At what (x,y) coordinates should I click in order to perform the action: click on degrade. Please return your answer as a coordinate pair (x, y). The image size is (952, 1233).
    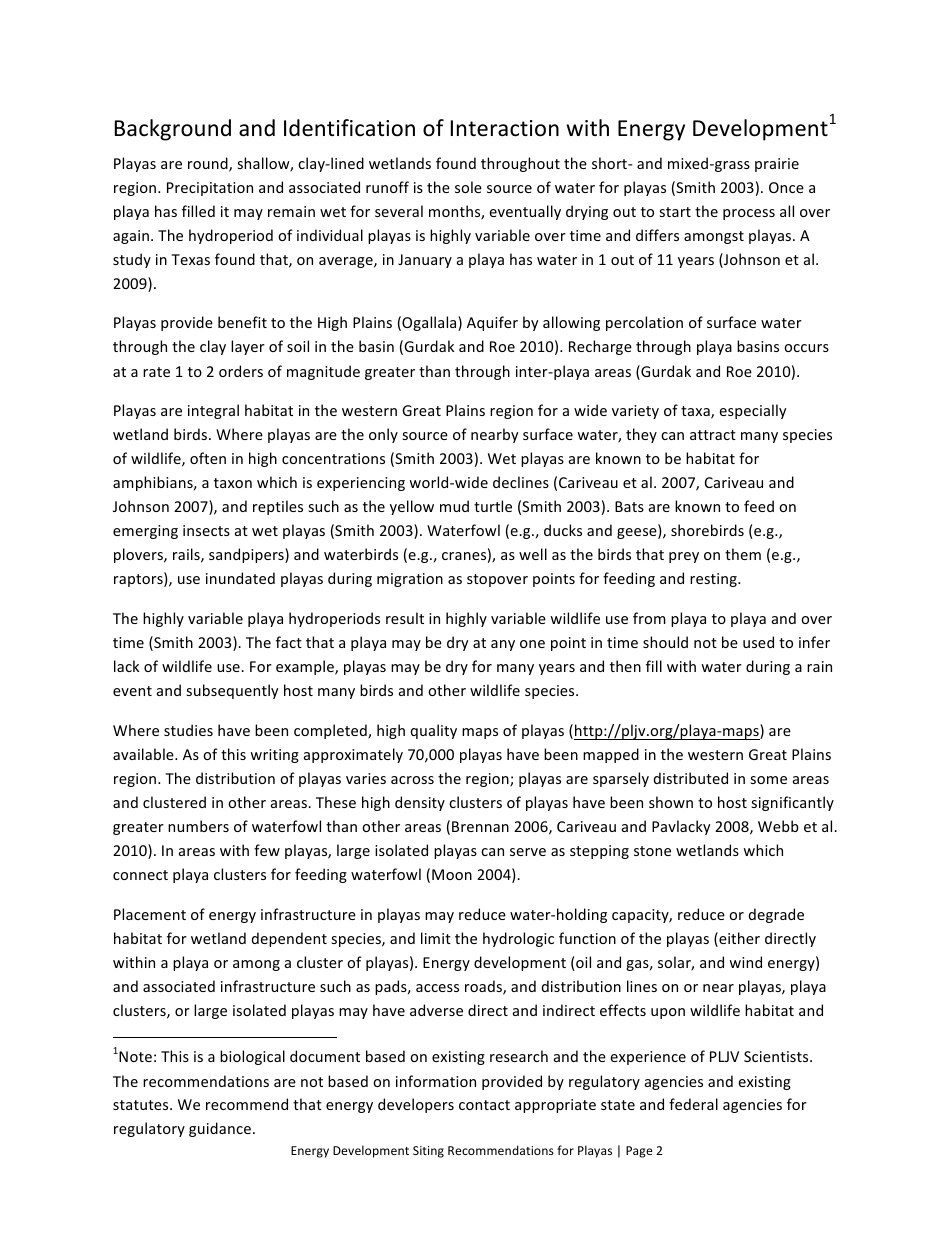
    Looking at the image, I should click on (776, 915).
